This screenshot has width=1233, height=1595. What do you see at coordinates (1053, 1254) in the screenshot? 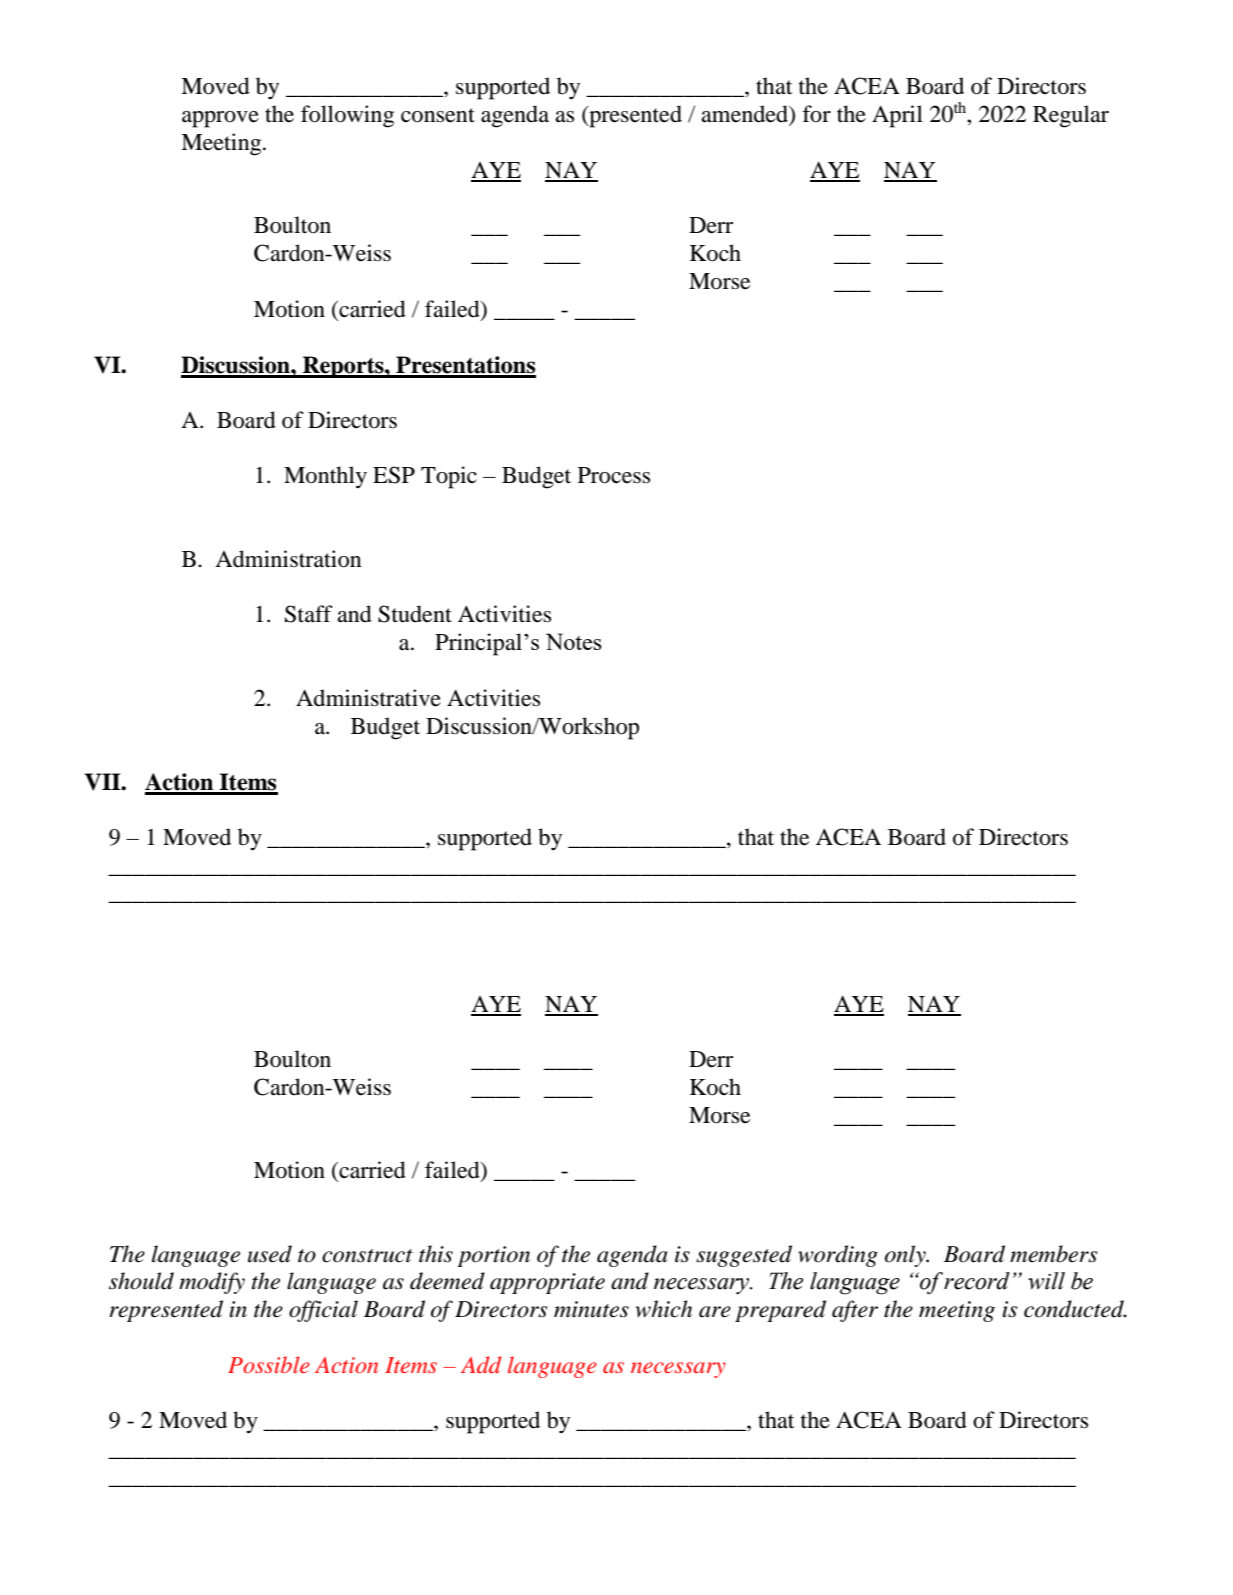
I see `members` at bounding box center [1053, 1254].
